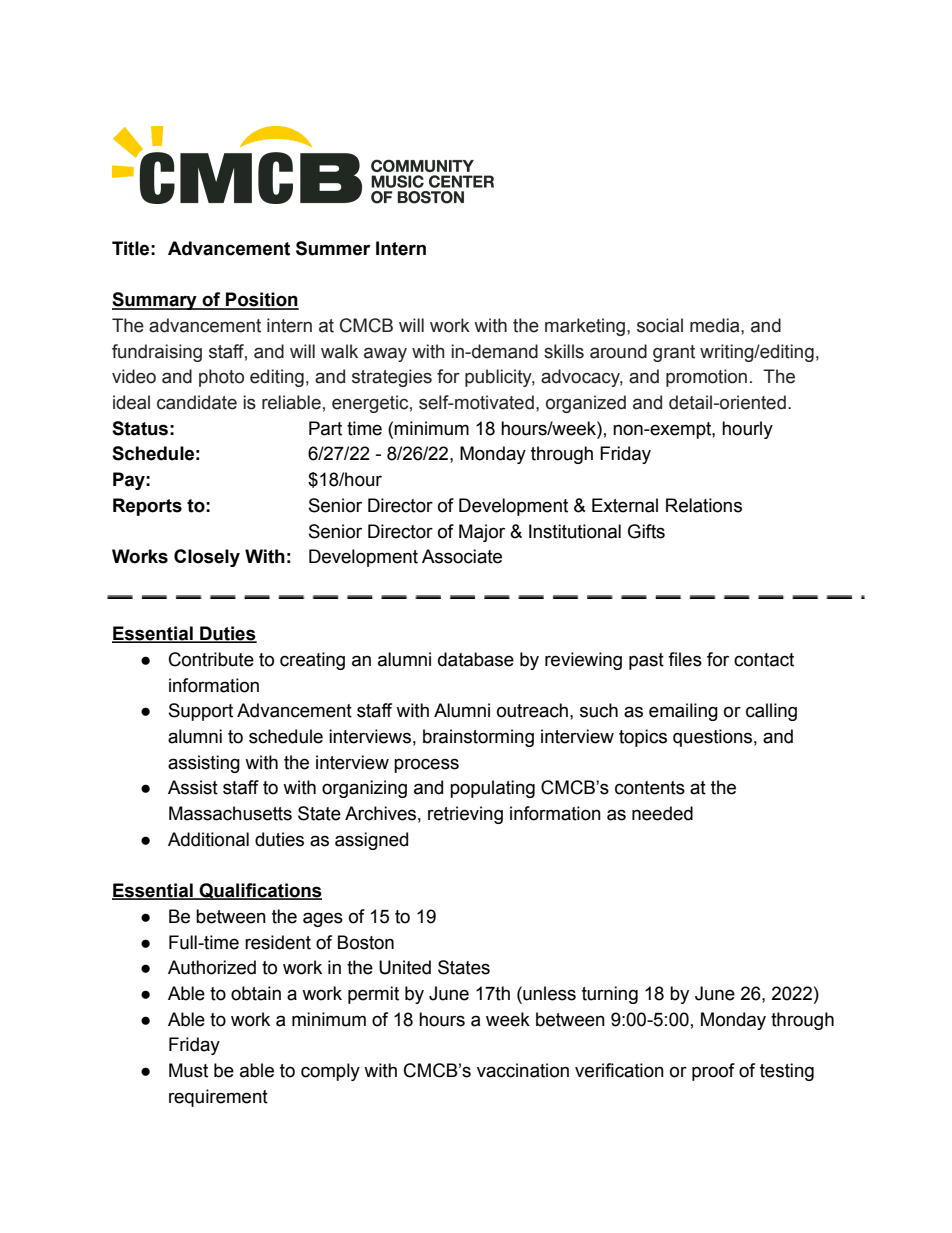  What do you see at coordinates (704, 505) in the page?
I see `Relations` at bounding box center [704, 505].
